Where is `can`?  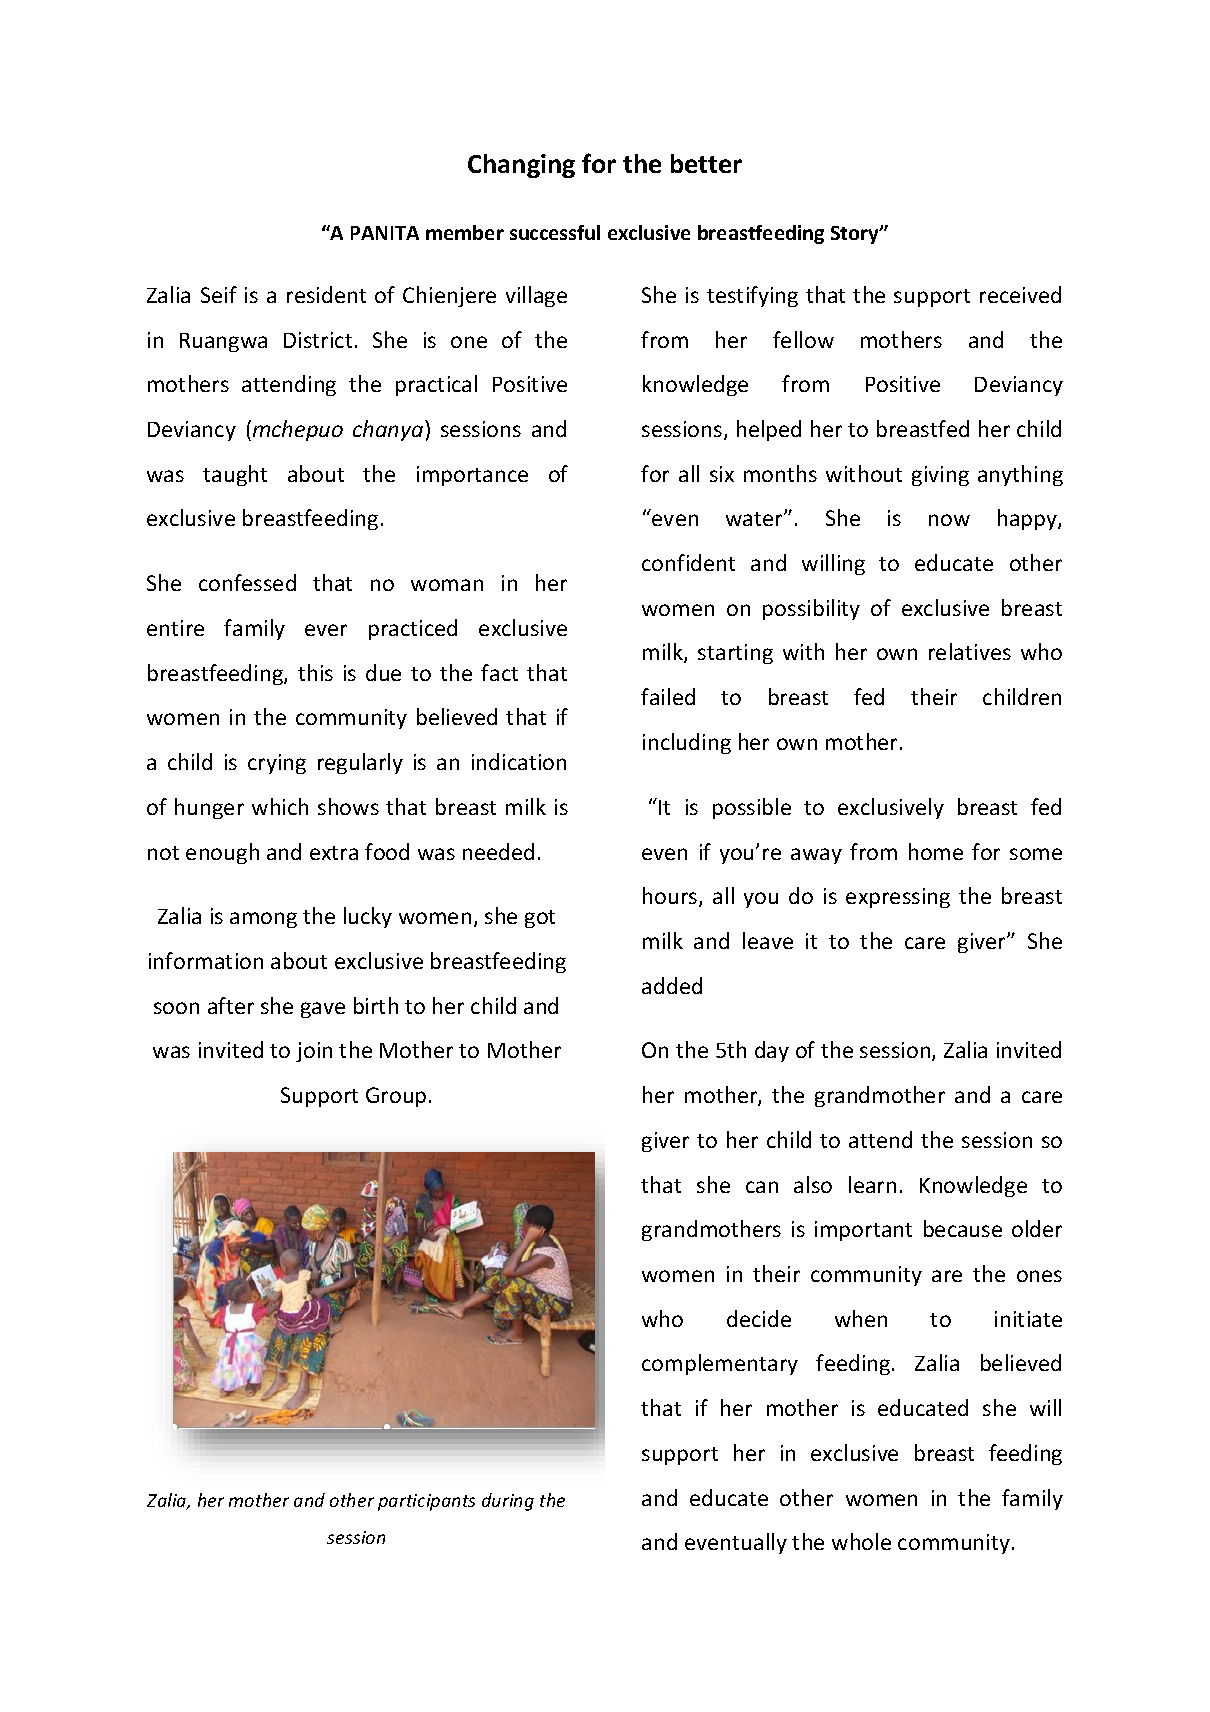 can is located at coordinates (762, 1187).
